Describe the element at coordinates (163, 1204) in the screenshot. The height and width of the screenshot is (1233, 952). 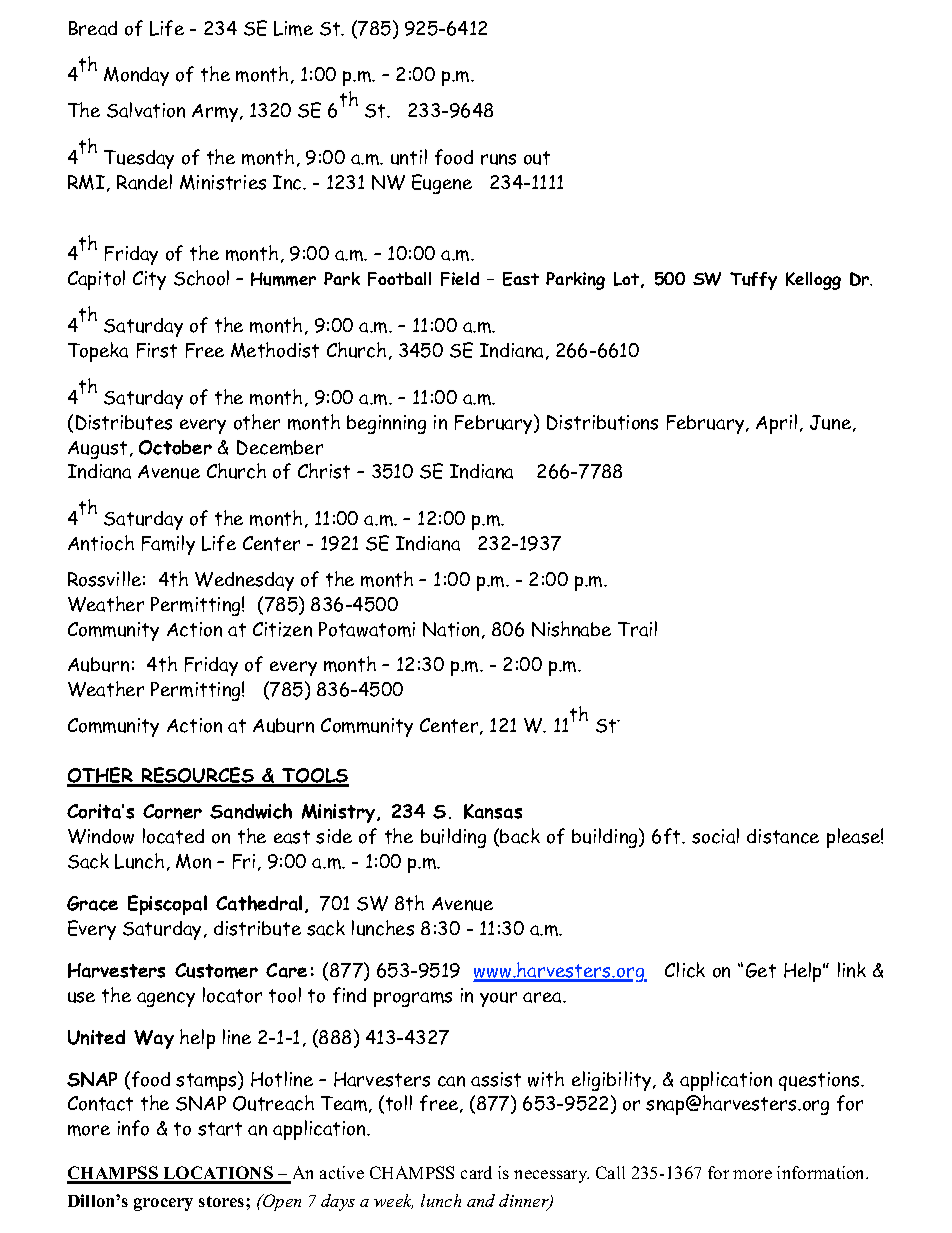
I see `grocery` at that location.
